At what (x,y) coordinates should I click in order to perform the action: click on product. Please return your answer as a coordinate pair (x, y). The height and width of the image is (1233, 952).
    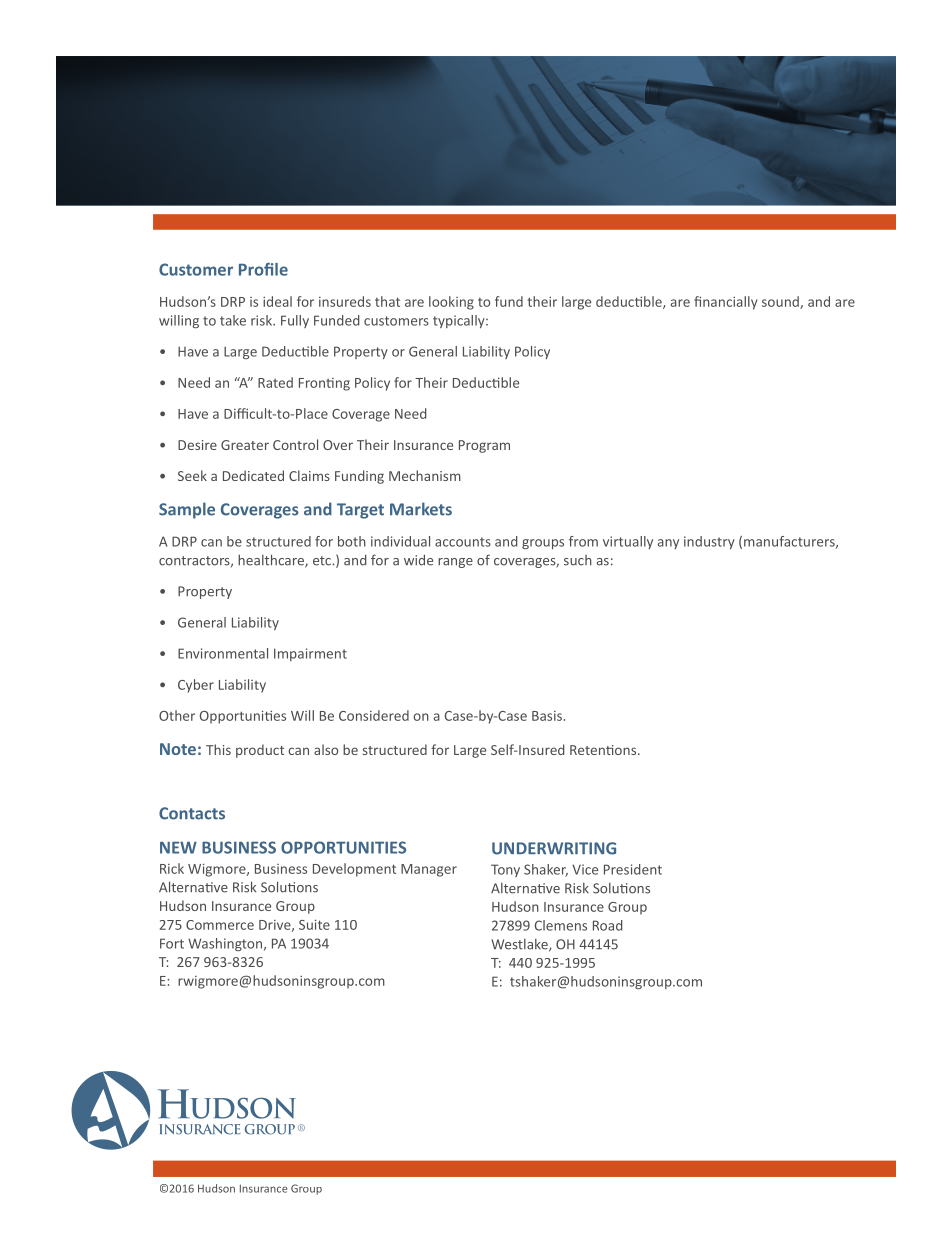
    Looking at the image, I should click on (260, 751).
